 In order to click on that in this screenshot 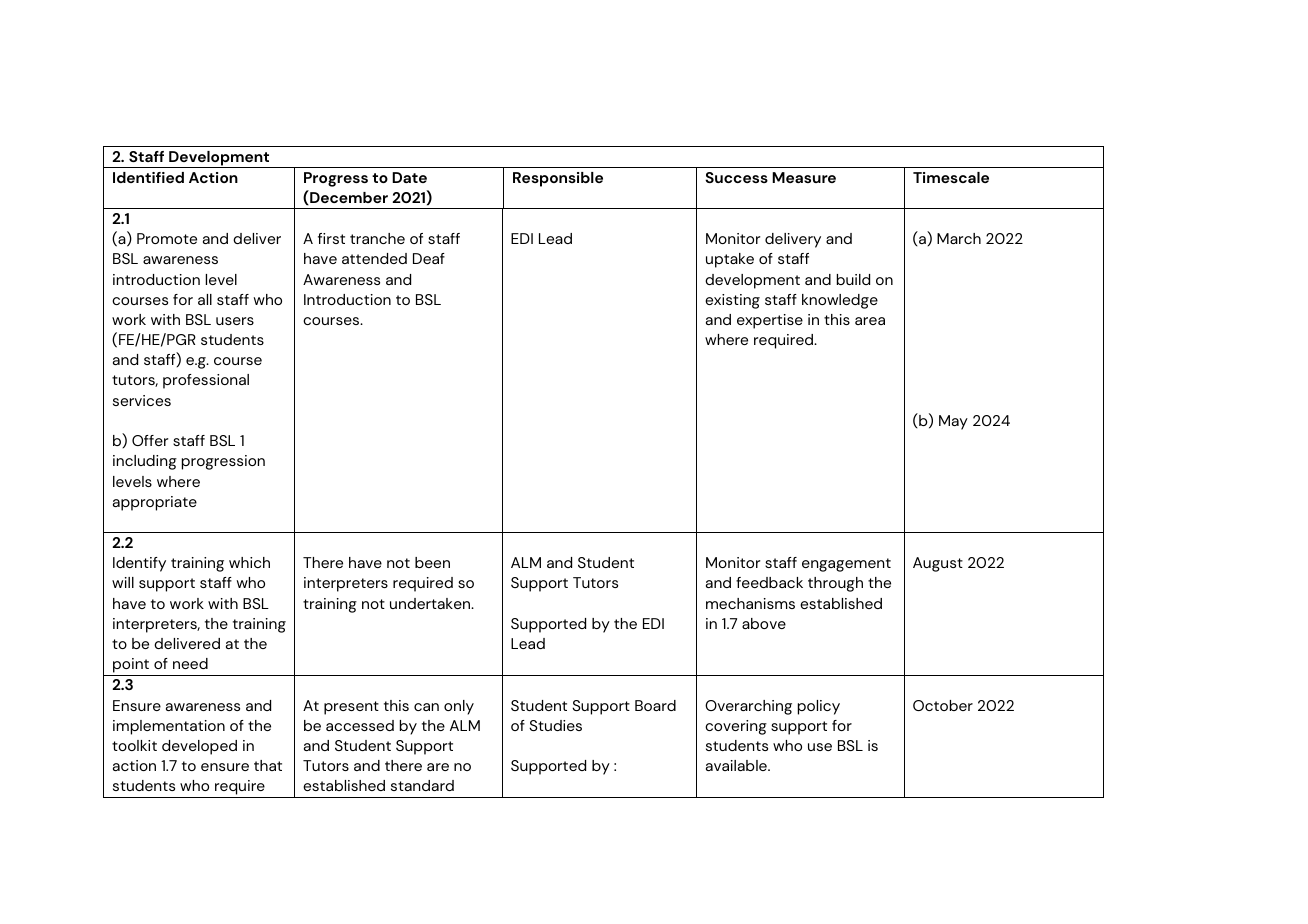, I will do `click(268, 765)`.
